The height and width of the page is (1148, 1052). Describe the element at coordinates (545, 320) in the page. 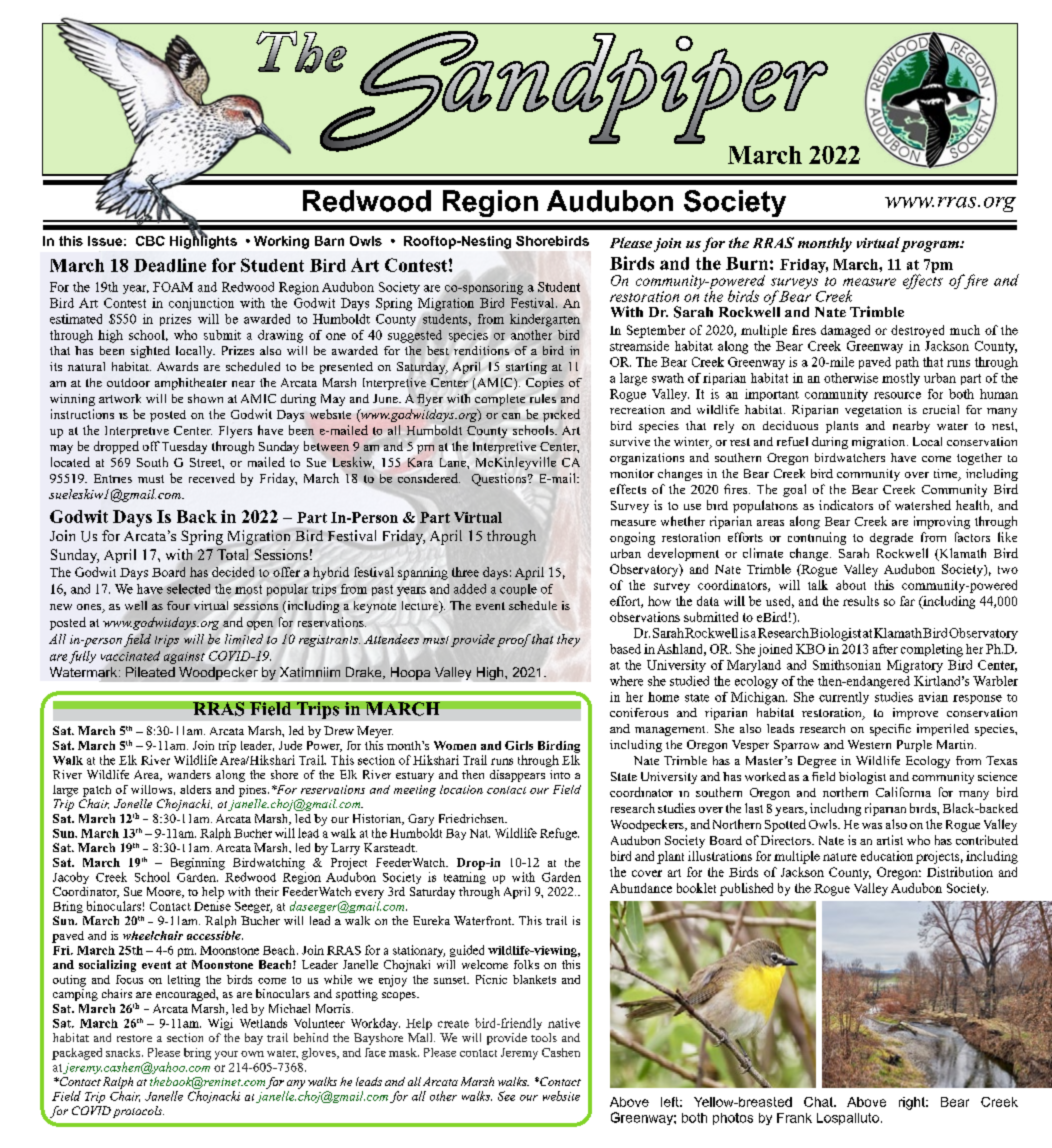

I see `kindergarten` at that location.
